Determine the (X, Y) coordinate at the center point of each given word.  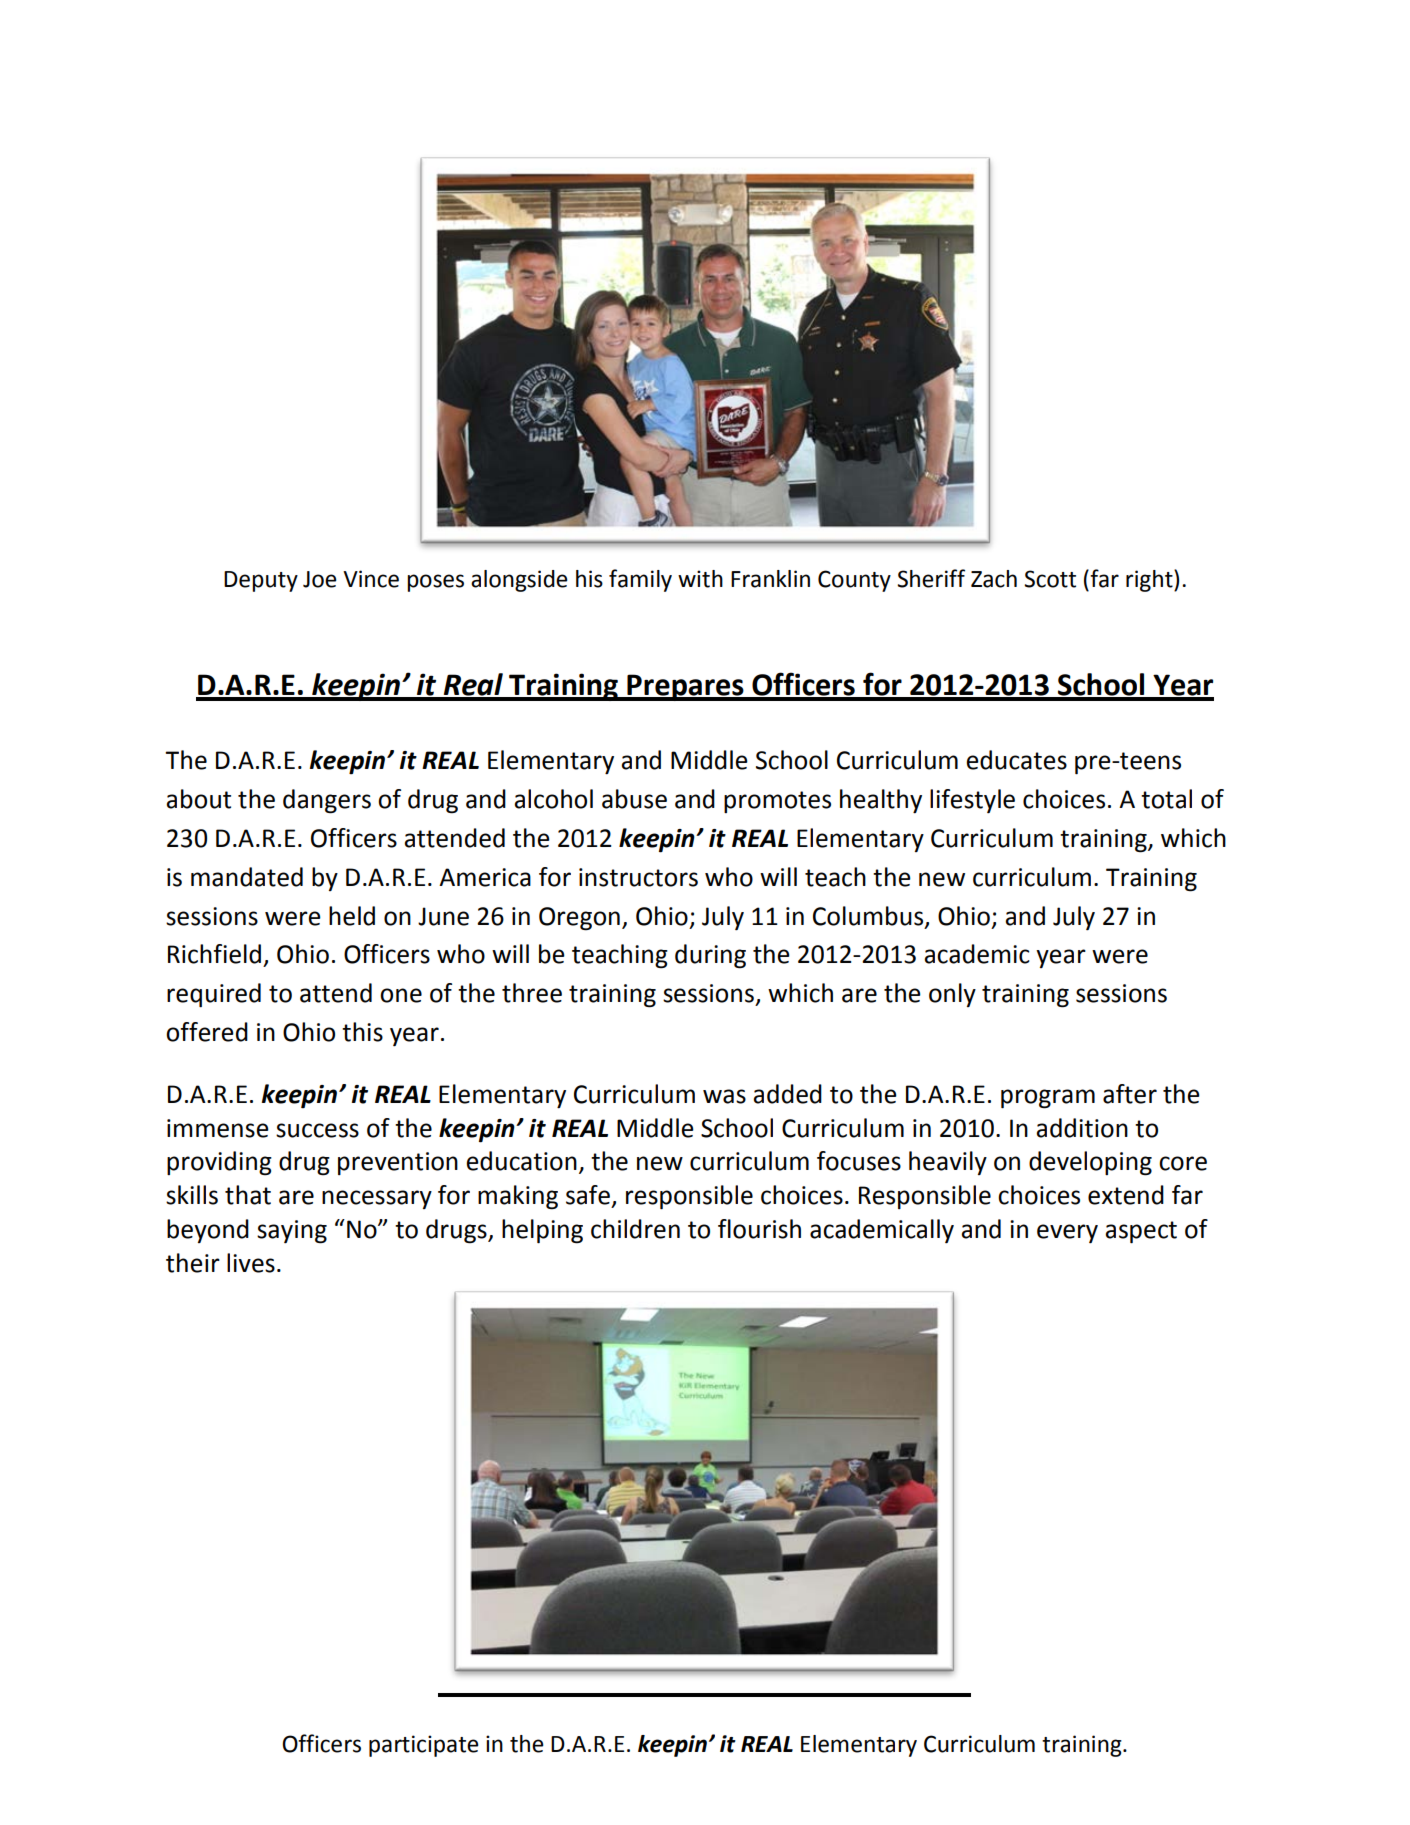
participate (424, 1746)
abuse (634, 799)
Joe (320, 579)
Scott (1050, 579)
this (362, 1032)
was (724, 1096)
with (700, 579)
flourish (759, 1229)
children (635, 1229)
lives (251, 1263)
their (193, 1263)
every (1067, 1233)
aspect (1141, 1232)
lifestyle (972, 801)
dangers (327, 801)
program (1048, 1099)
